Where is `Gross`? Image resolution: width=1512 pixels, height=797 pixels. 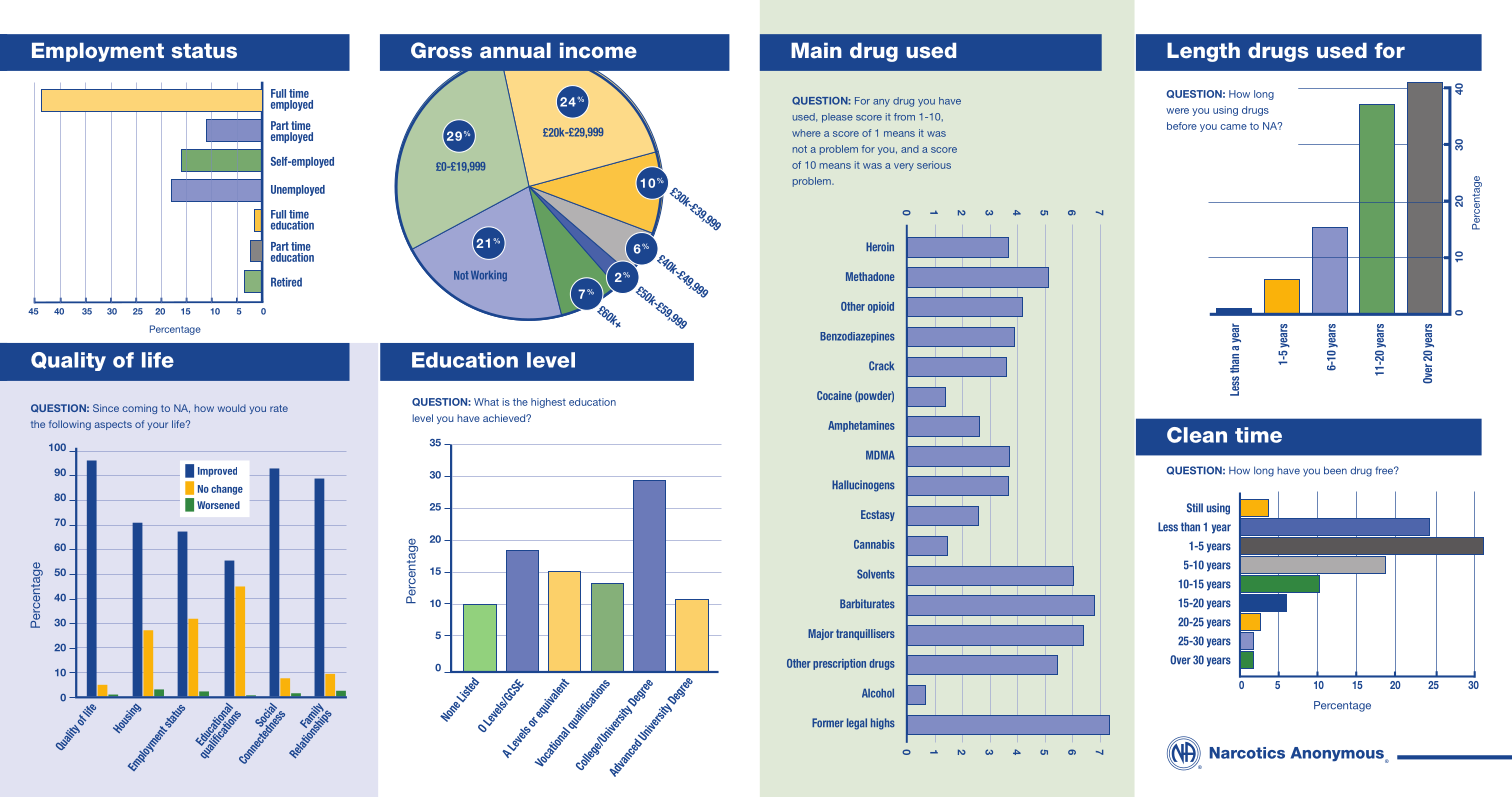
Gross is located at coordinates (441, 50).
